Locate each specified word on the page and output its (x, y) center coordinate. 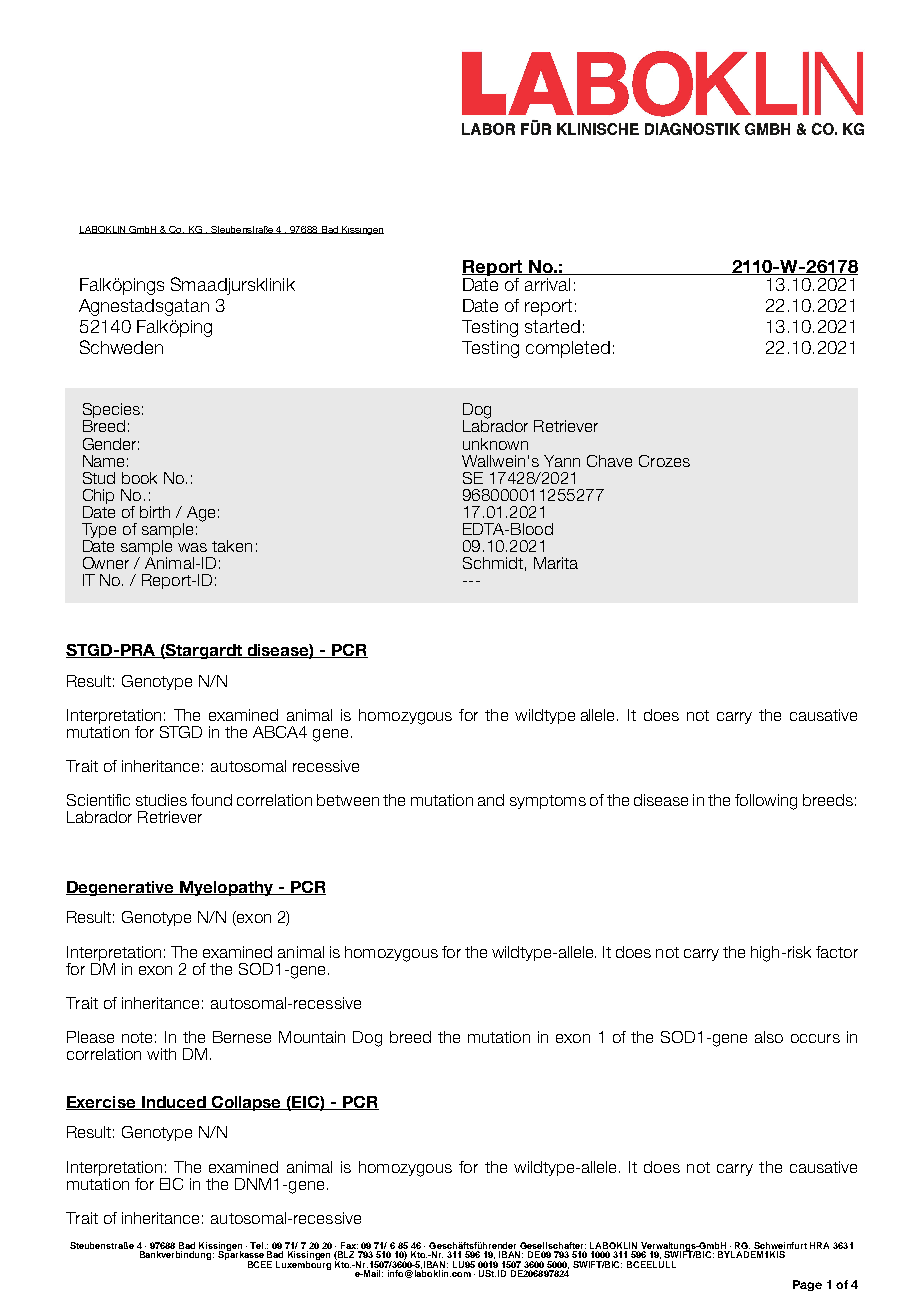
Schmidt (493, 563)
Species (111, 412)
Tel (258, 1245)
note (137, 1037)
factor (837, 952)
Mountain (312, 1037)
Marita (556, 563)
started (552, 326)
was (192, 547)
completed (568, 349)
